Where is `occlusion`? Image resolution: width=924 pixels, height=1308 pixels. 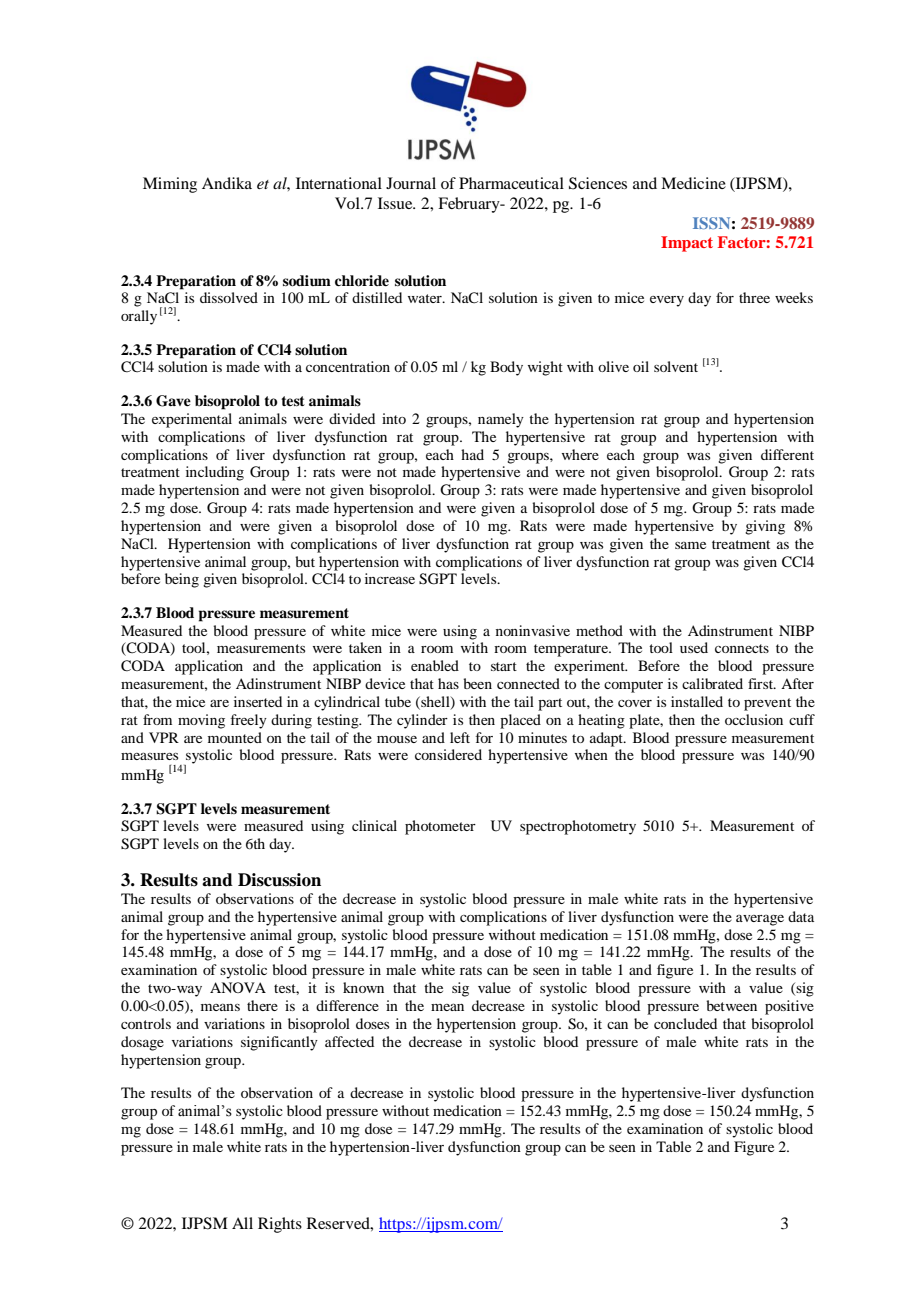 occlusion is located at coordinates (754, 719).
